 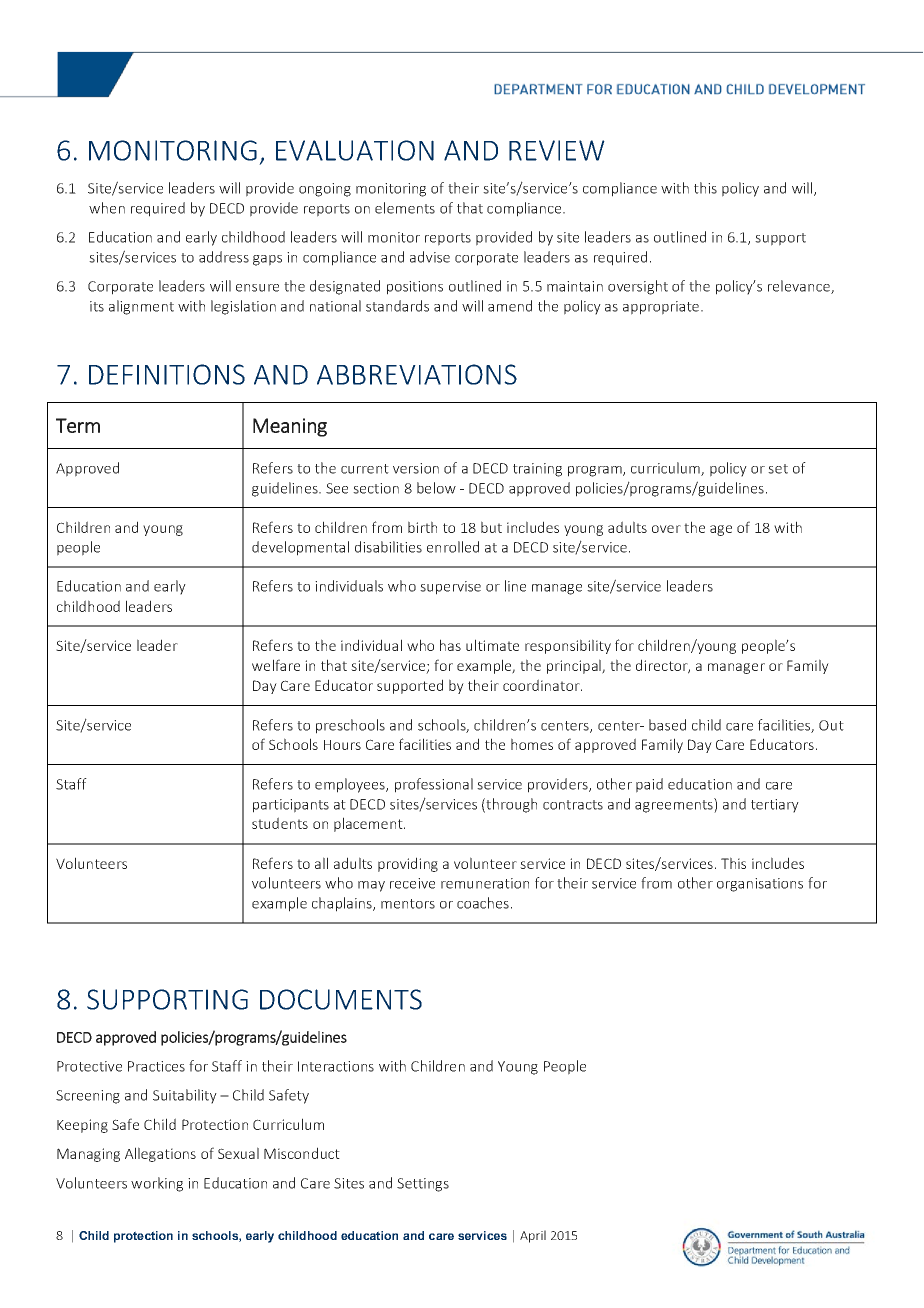 What do you see at coordinates (557, 150) in the screenshot?
I see `REVIEW` at bounding box center [557, 150].
